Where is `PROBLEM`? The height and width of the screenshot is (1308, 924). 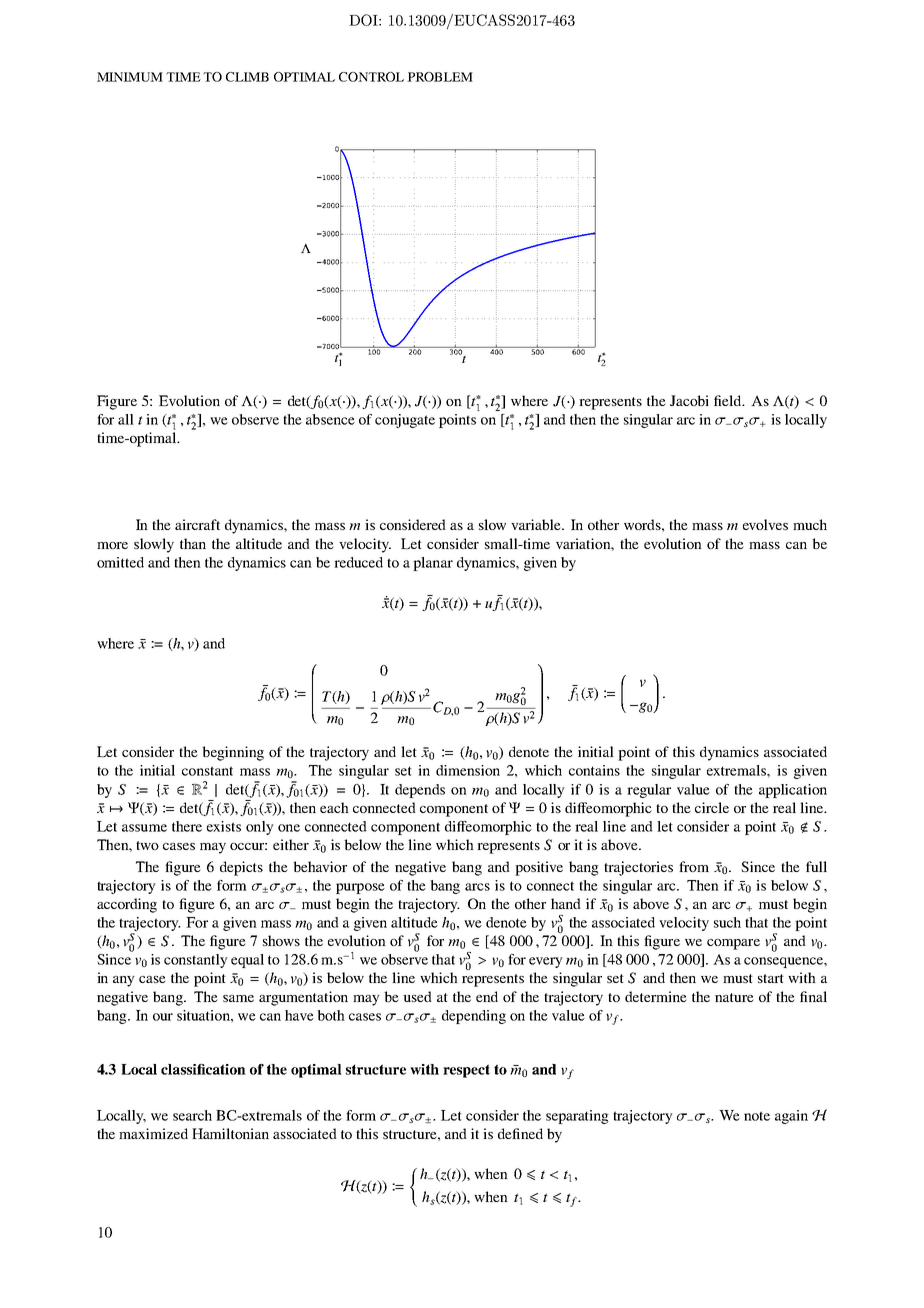
PROBLEM is located at coordinates (440, 77).
